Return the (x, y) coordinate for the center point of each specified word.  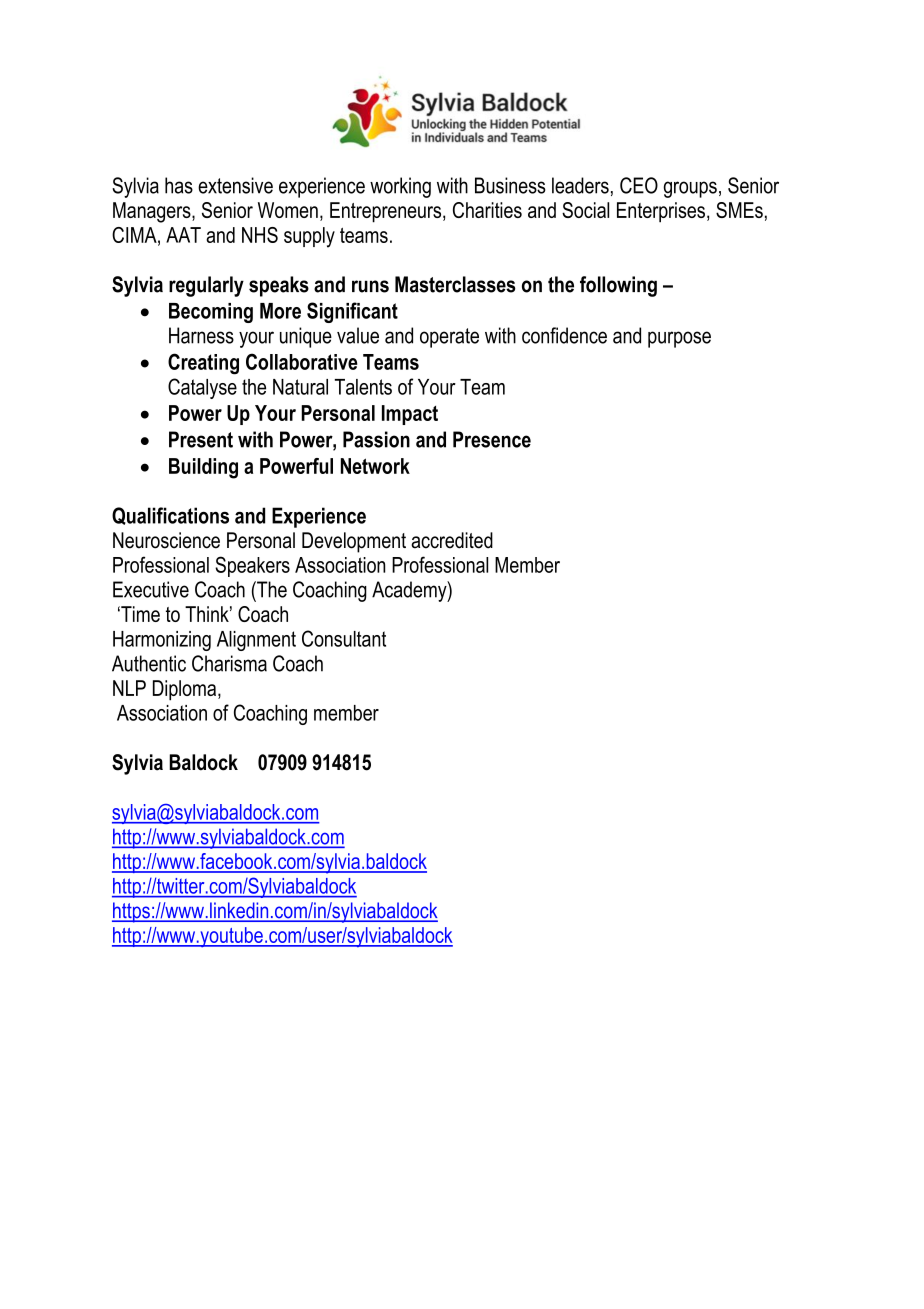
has (179, 185)
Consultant (344, 638)
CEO (639, 185)
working (400, 187)
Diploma (186, 690)
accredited (452, 540)
